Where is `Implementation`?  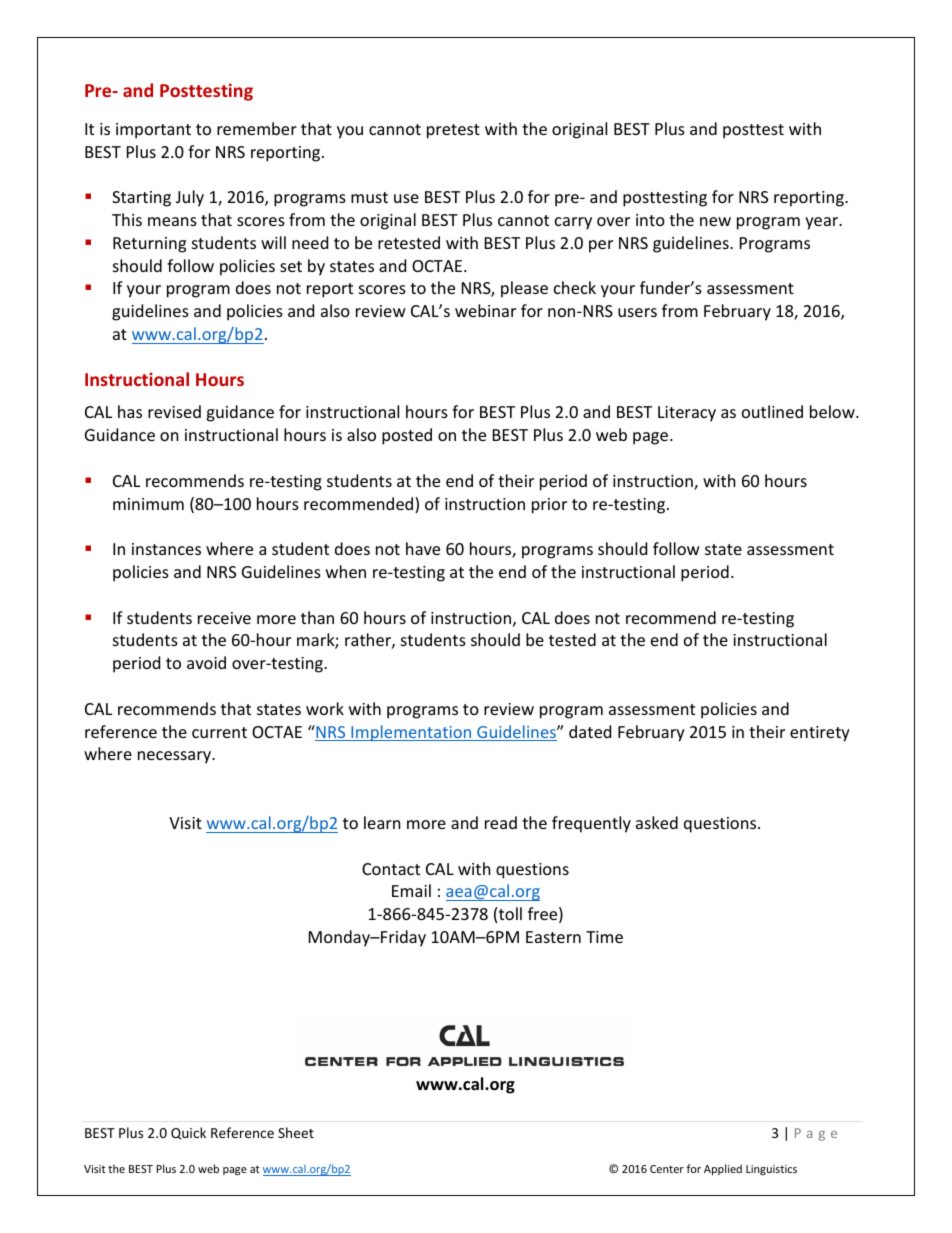 Implementation is located at coordinates (411, 733).
